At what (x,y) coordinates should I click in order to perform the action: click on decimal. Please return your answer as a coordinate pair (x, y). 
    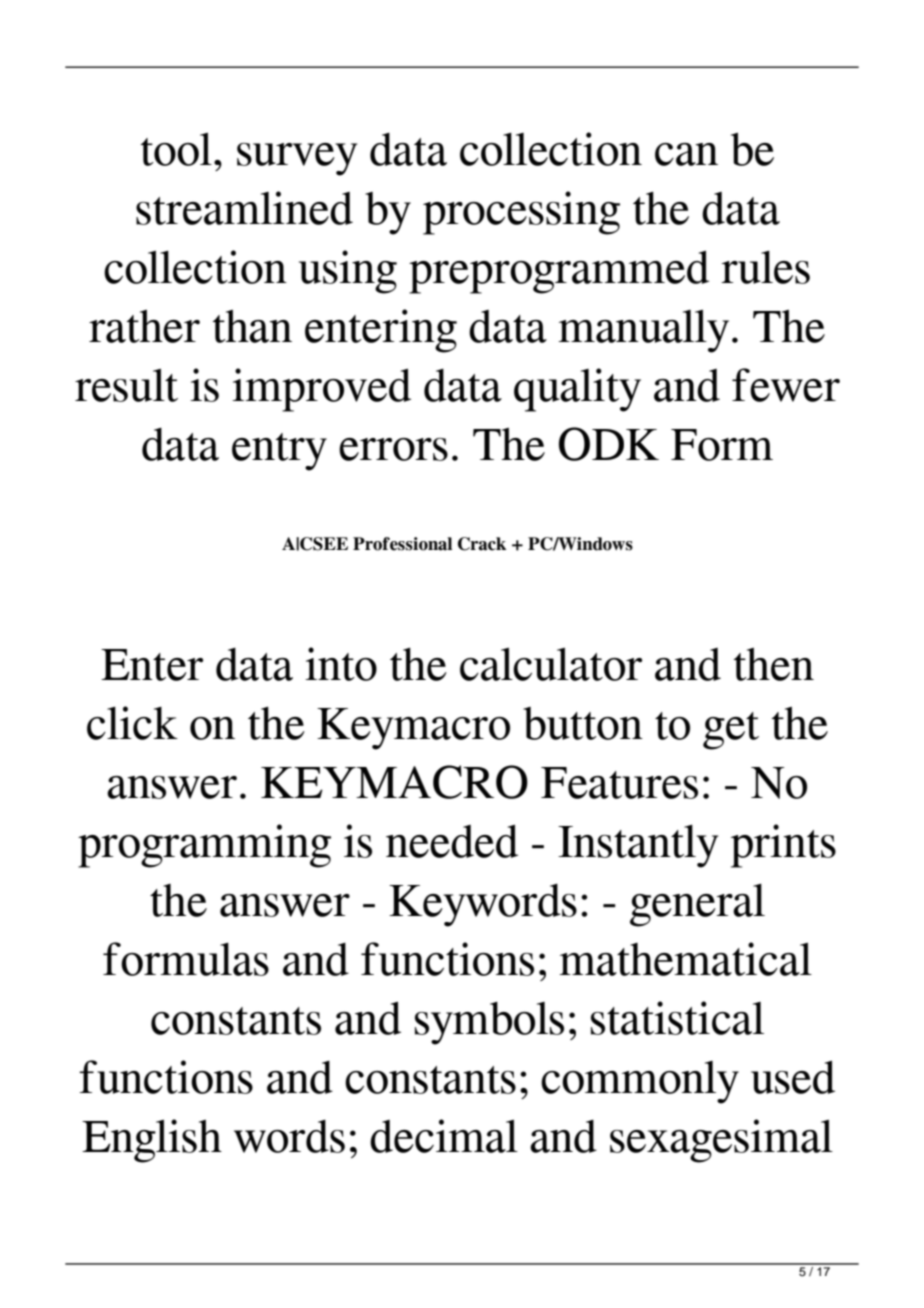
    Looking at the image, I should click on (444, 1136).
